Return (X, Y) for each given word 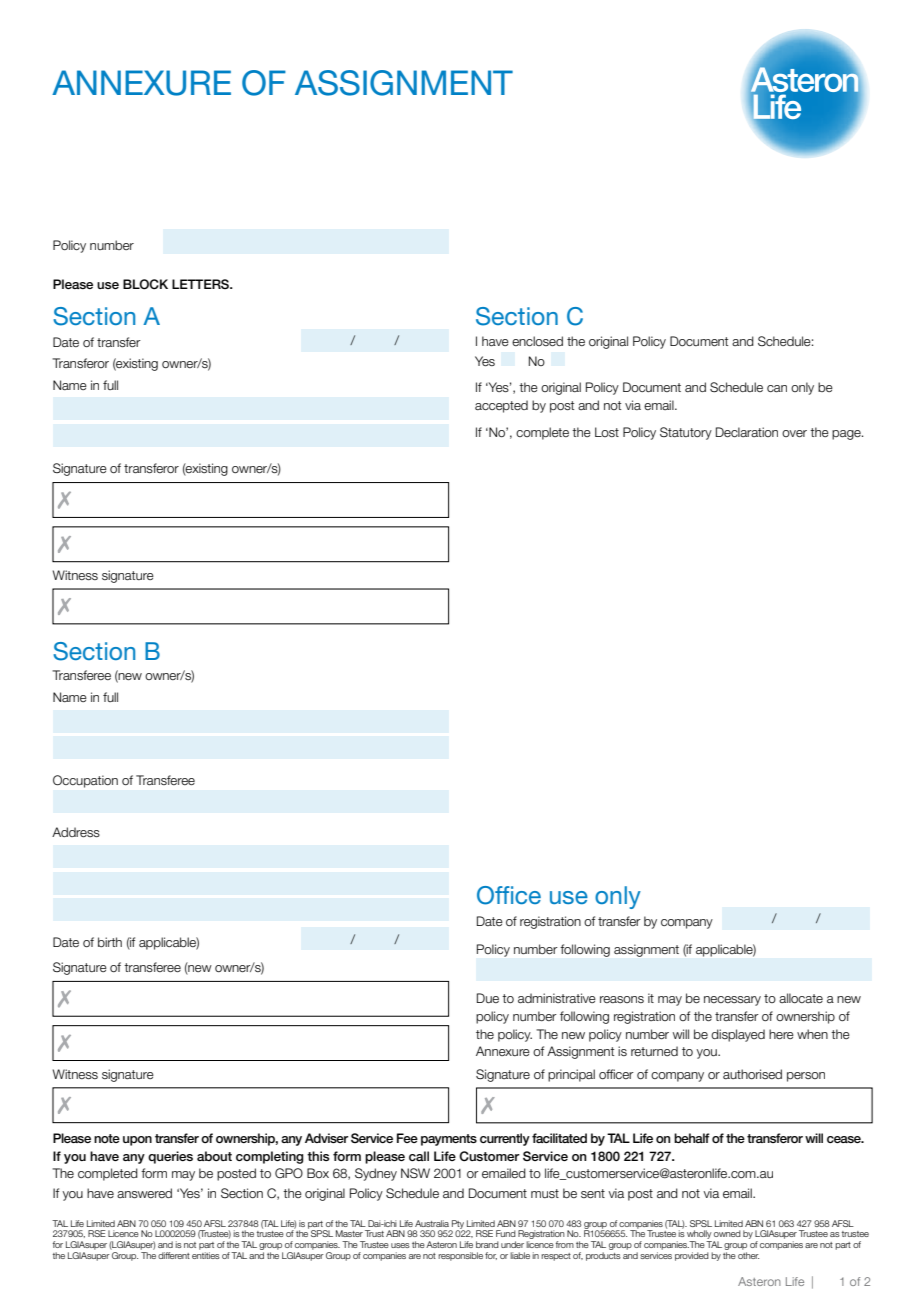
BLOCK (145, 284)
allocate (801, 998)
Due (488, 998)
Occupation (85, 781)
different (174, 1255)
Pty (457, 1225)
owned (727, 1233)
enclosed (537, 341)
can (777, 388)
